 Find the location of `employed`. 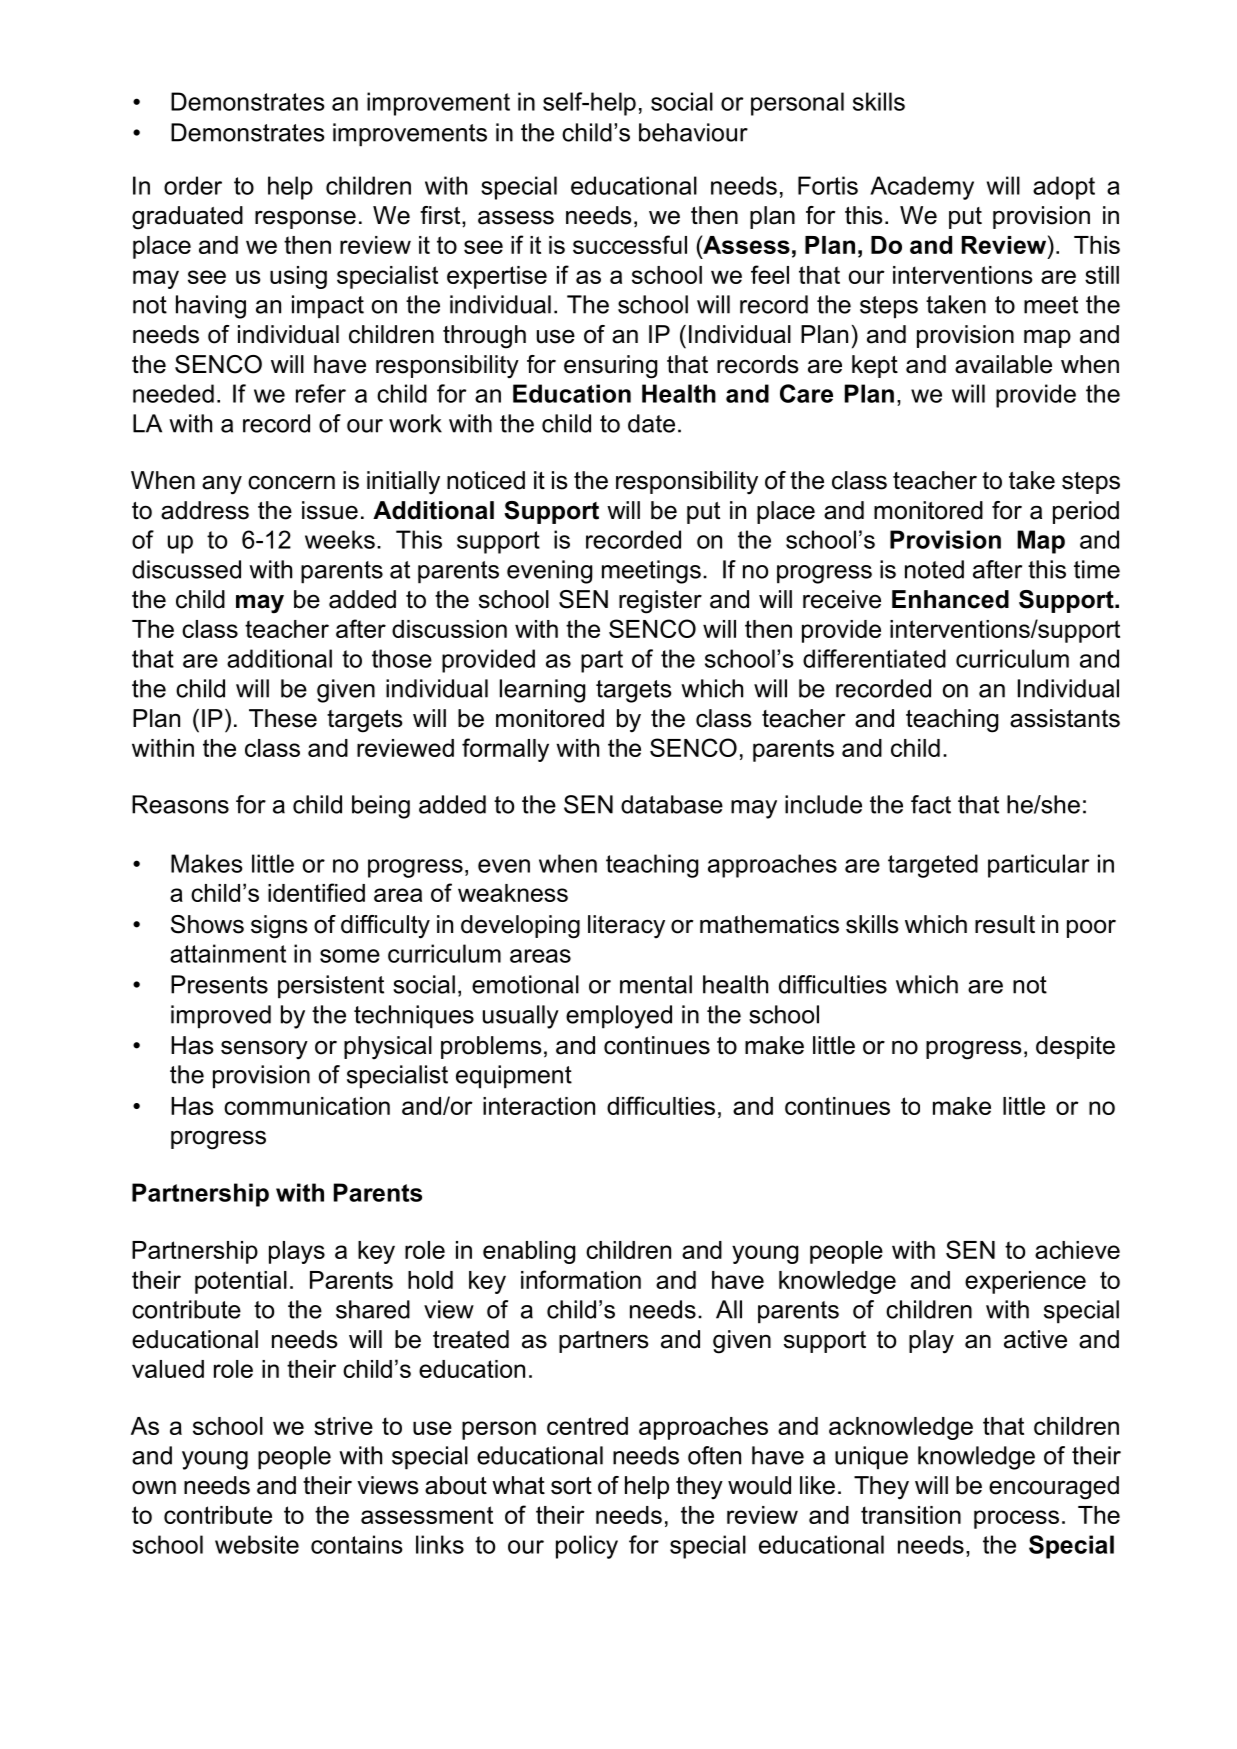

employed is located at coordinates (619, 1017).
